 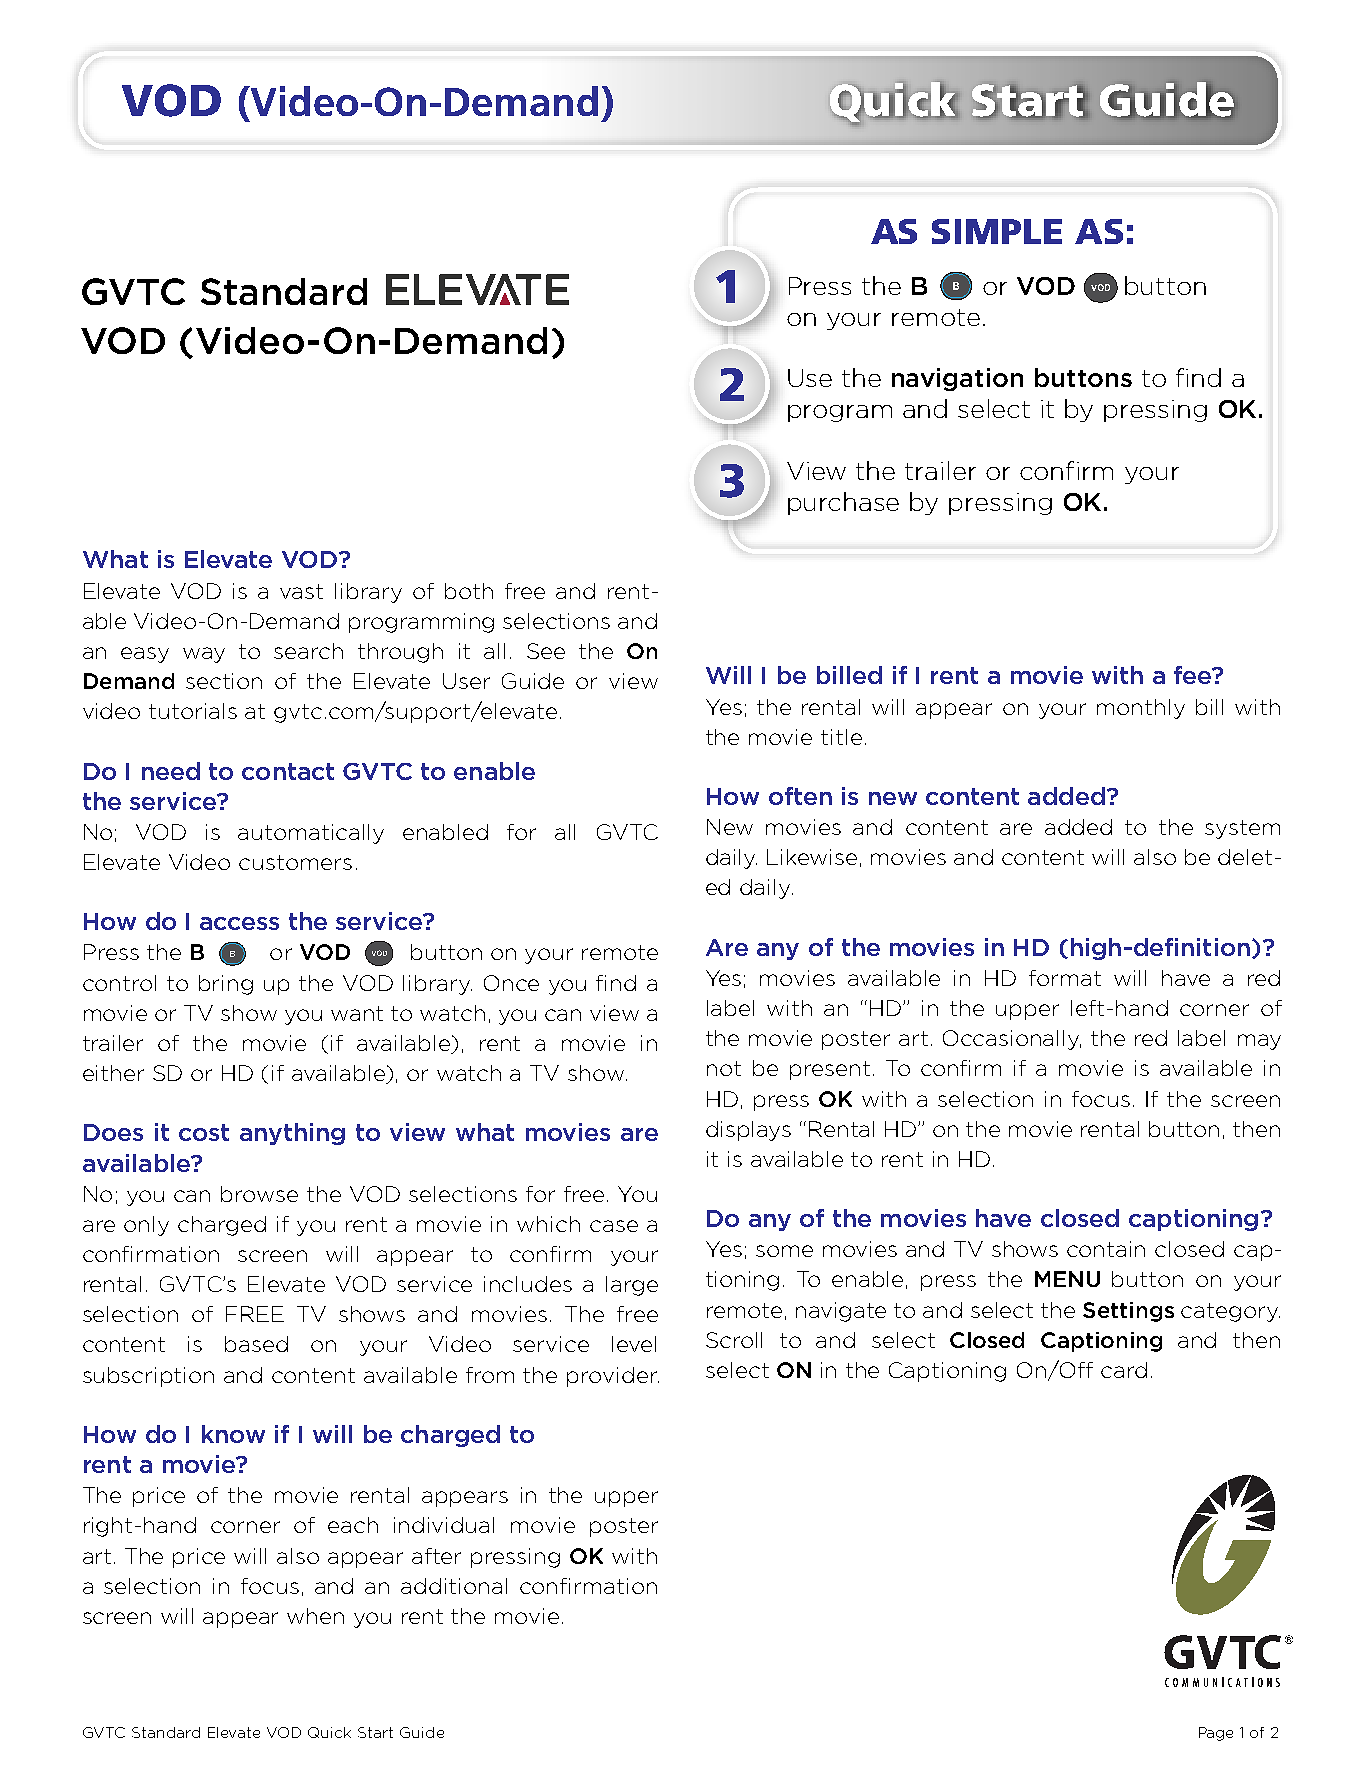 What do you see at coordinates (614, 1226) in the screenshot?
I see `case` at bounding box center [614, 1226].
